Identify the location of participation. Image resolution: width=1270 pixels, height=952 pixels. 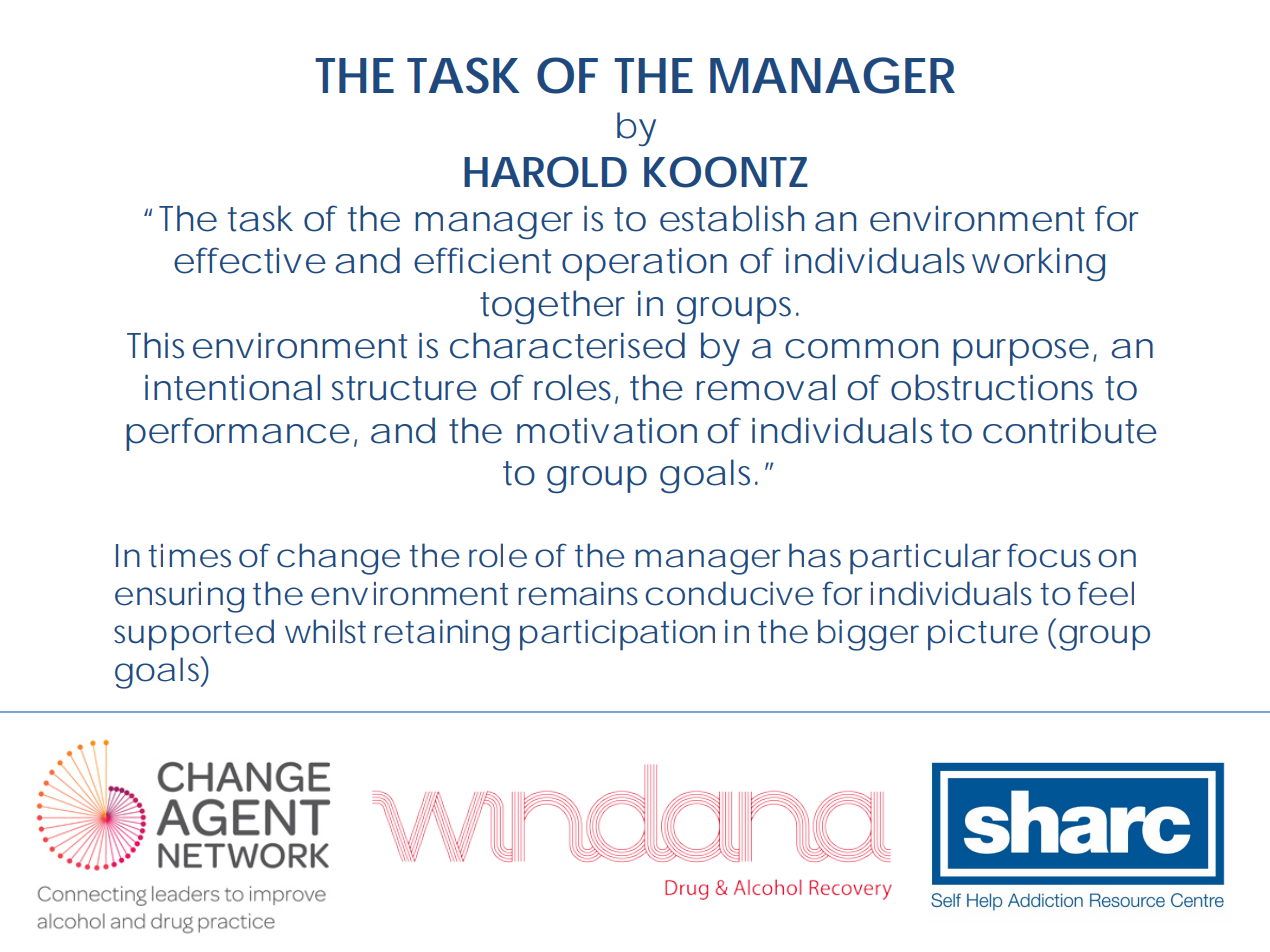
(617, 635).
